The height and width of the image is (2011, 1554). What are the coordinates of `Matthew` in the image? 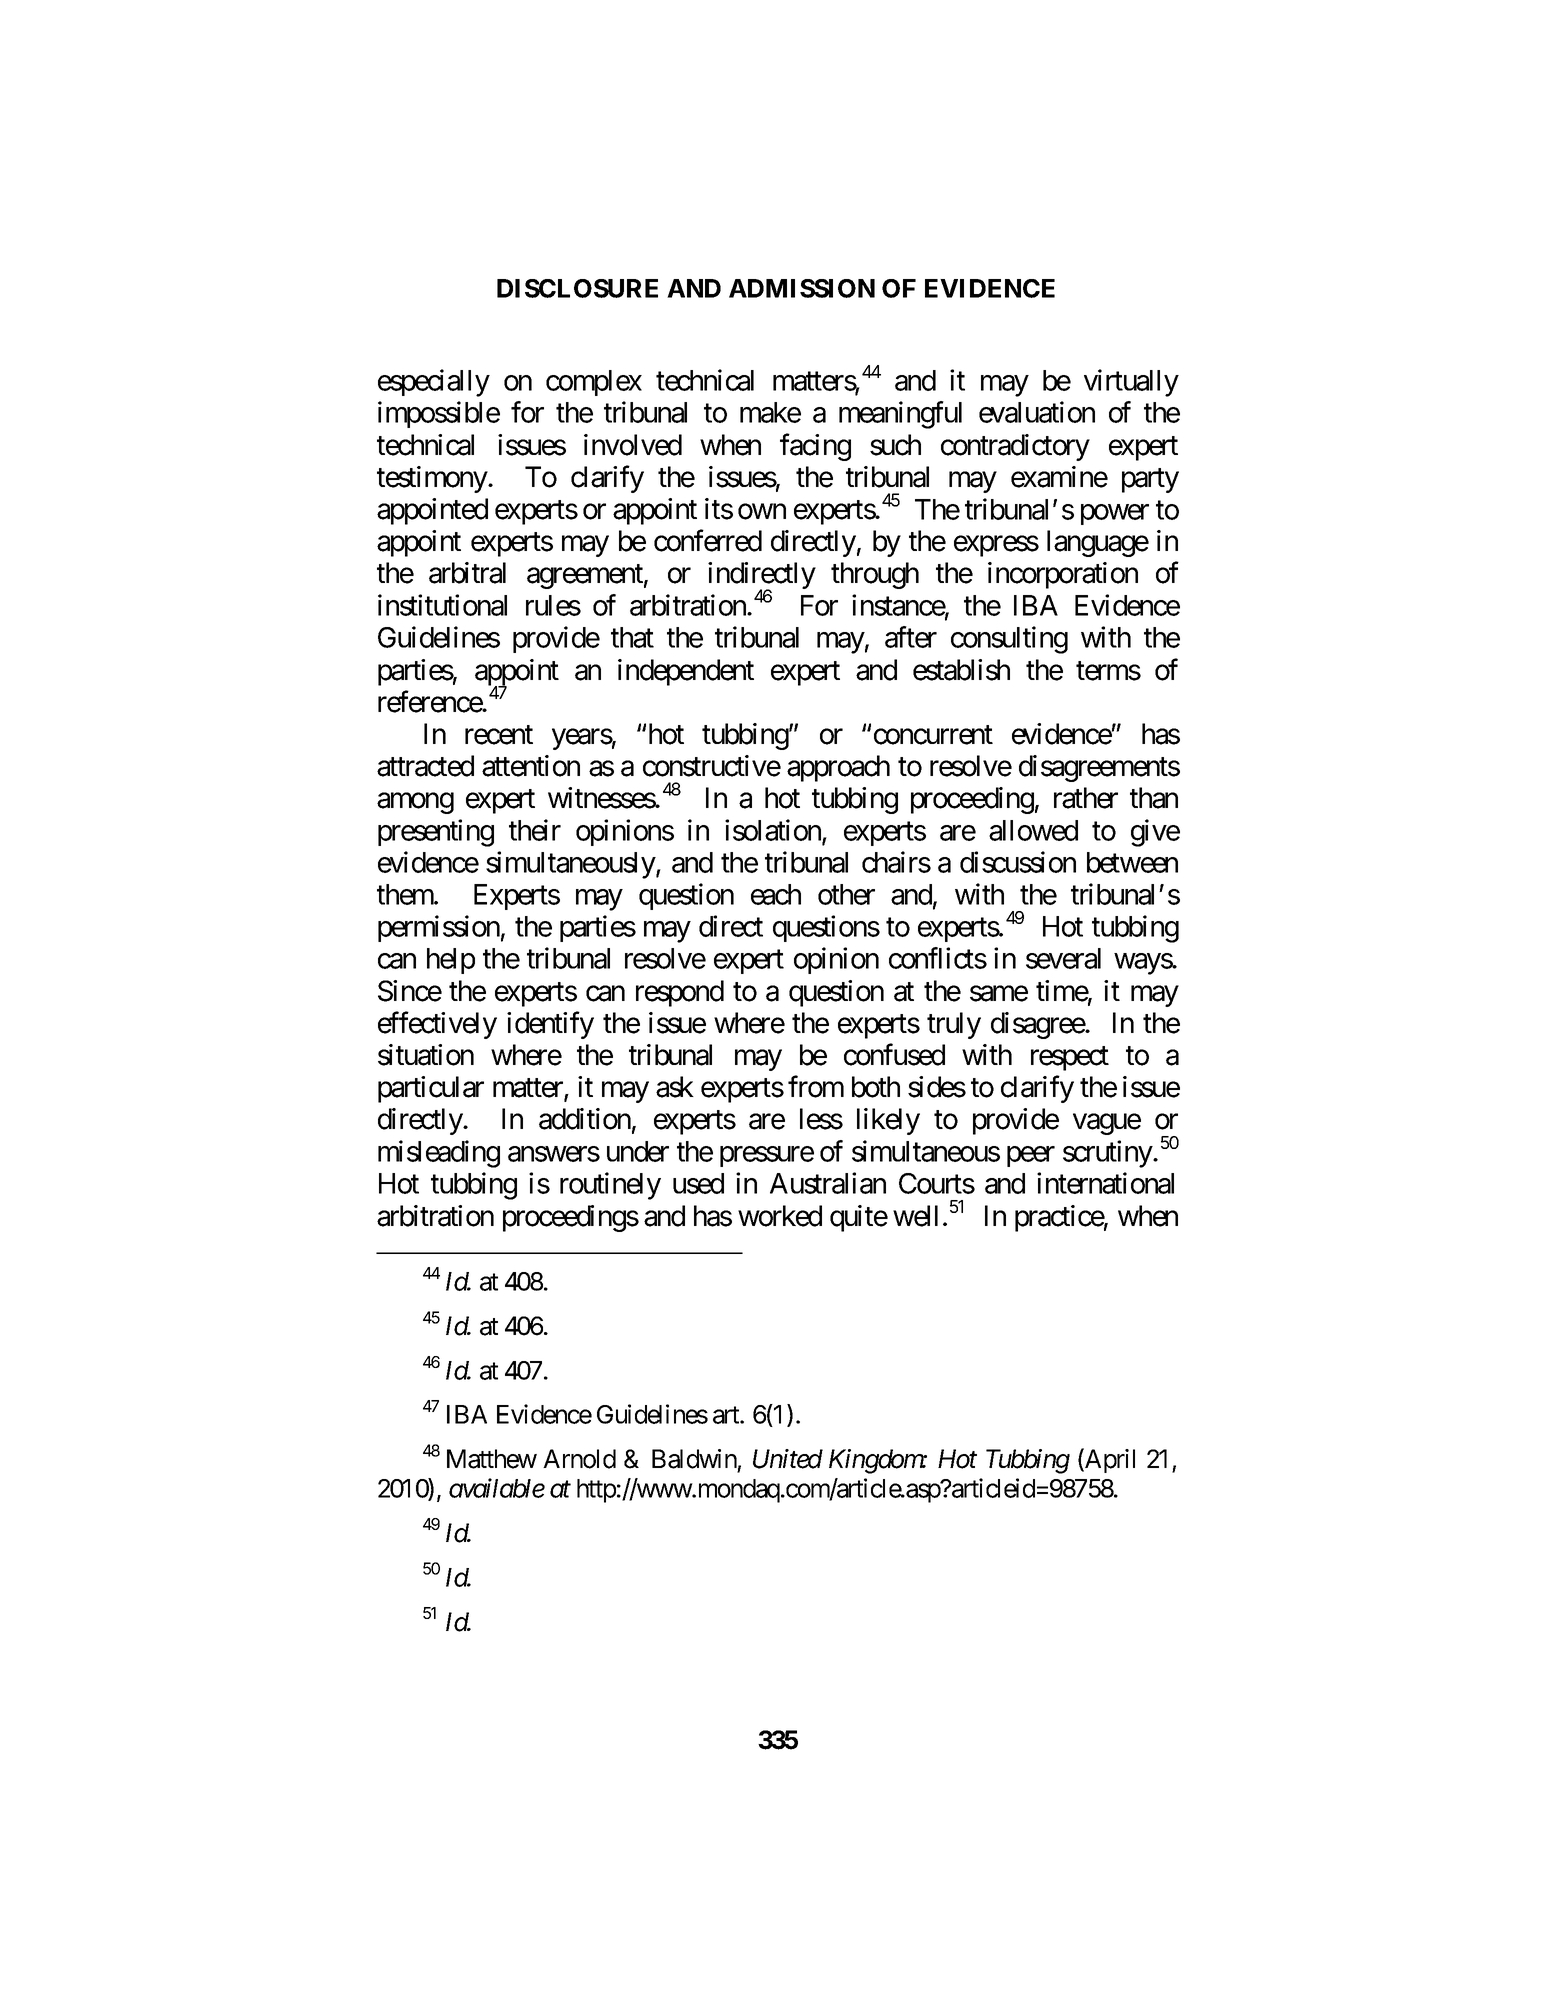 It's located at (492, 1459).
